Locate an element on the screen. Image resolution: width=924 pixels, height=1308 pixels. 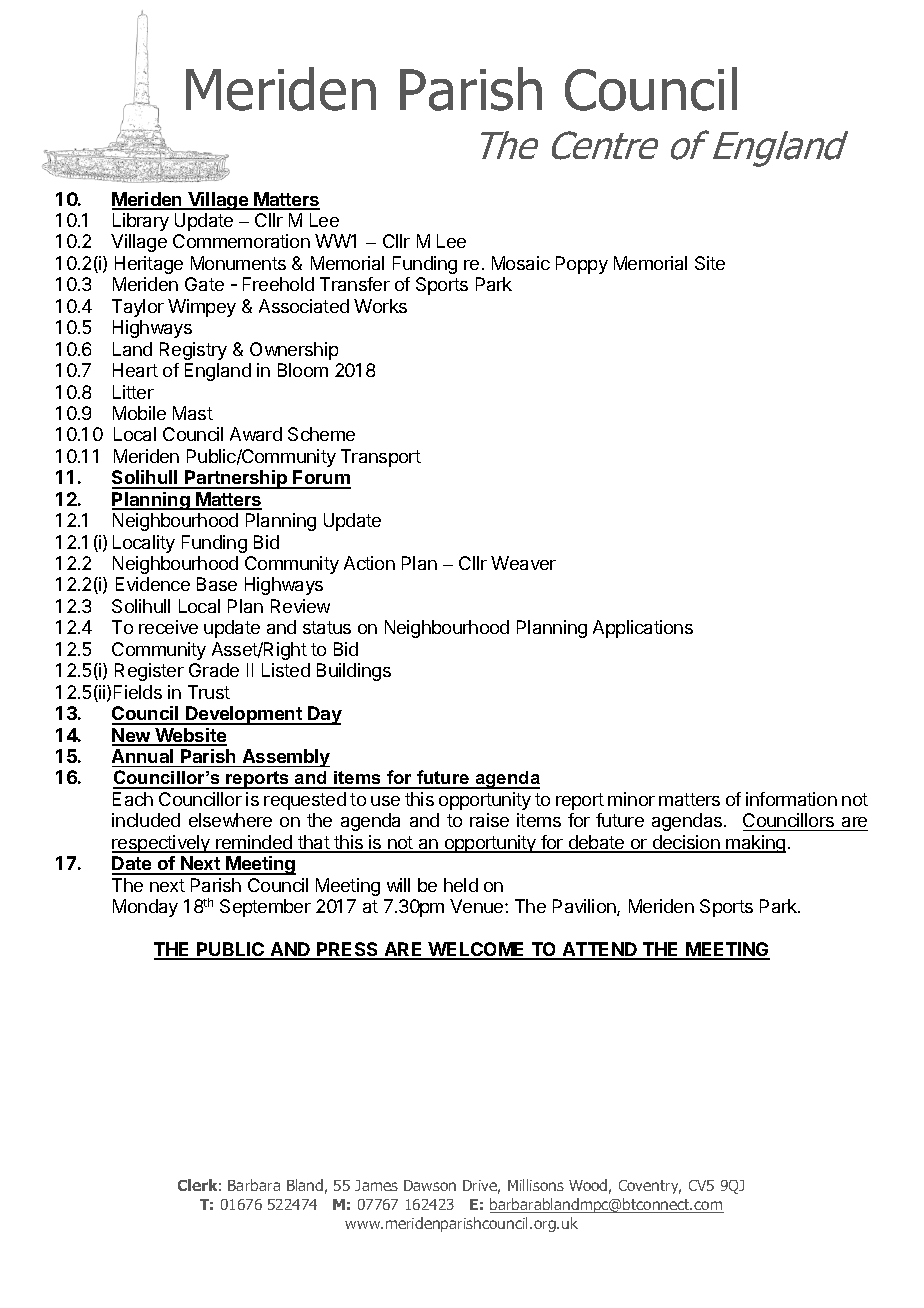
Base is located at coordinates (217, 584).
